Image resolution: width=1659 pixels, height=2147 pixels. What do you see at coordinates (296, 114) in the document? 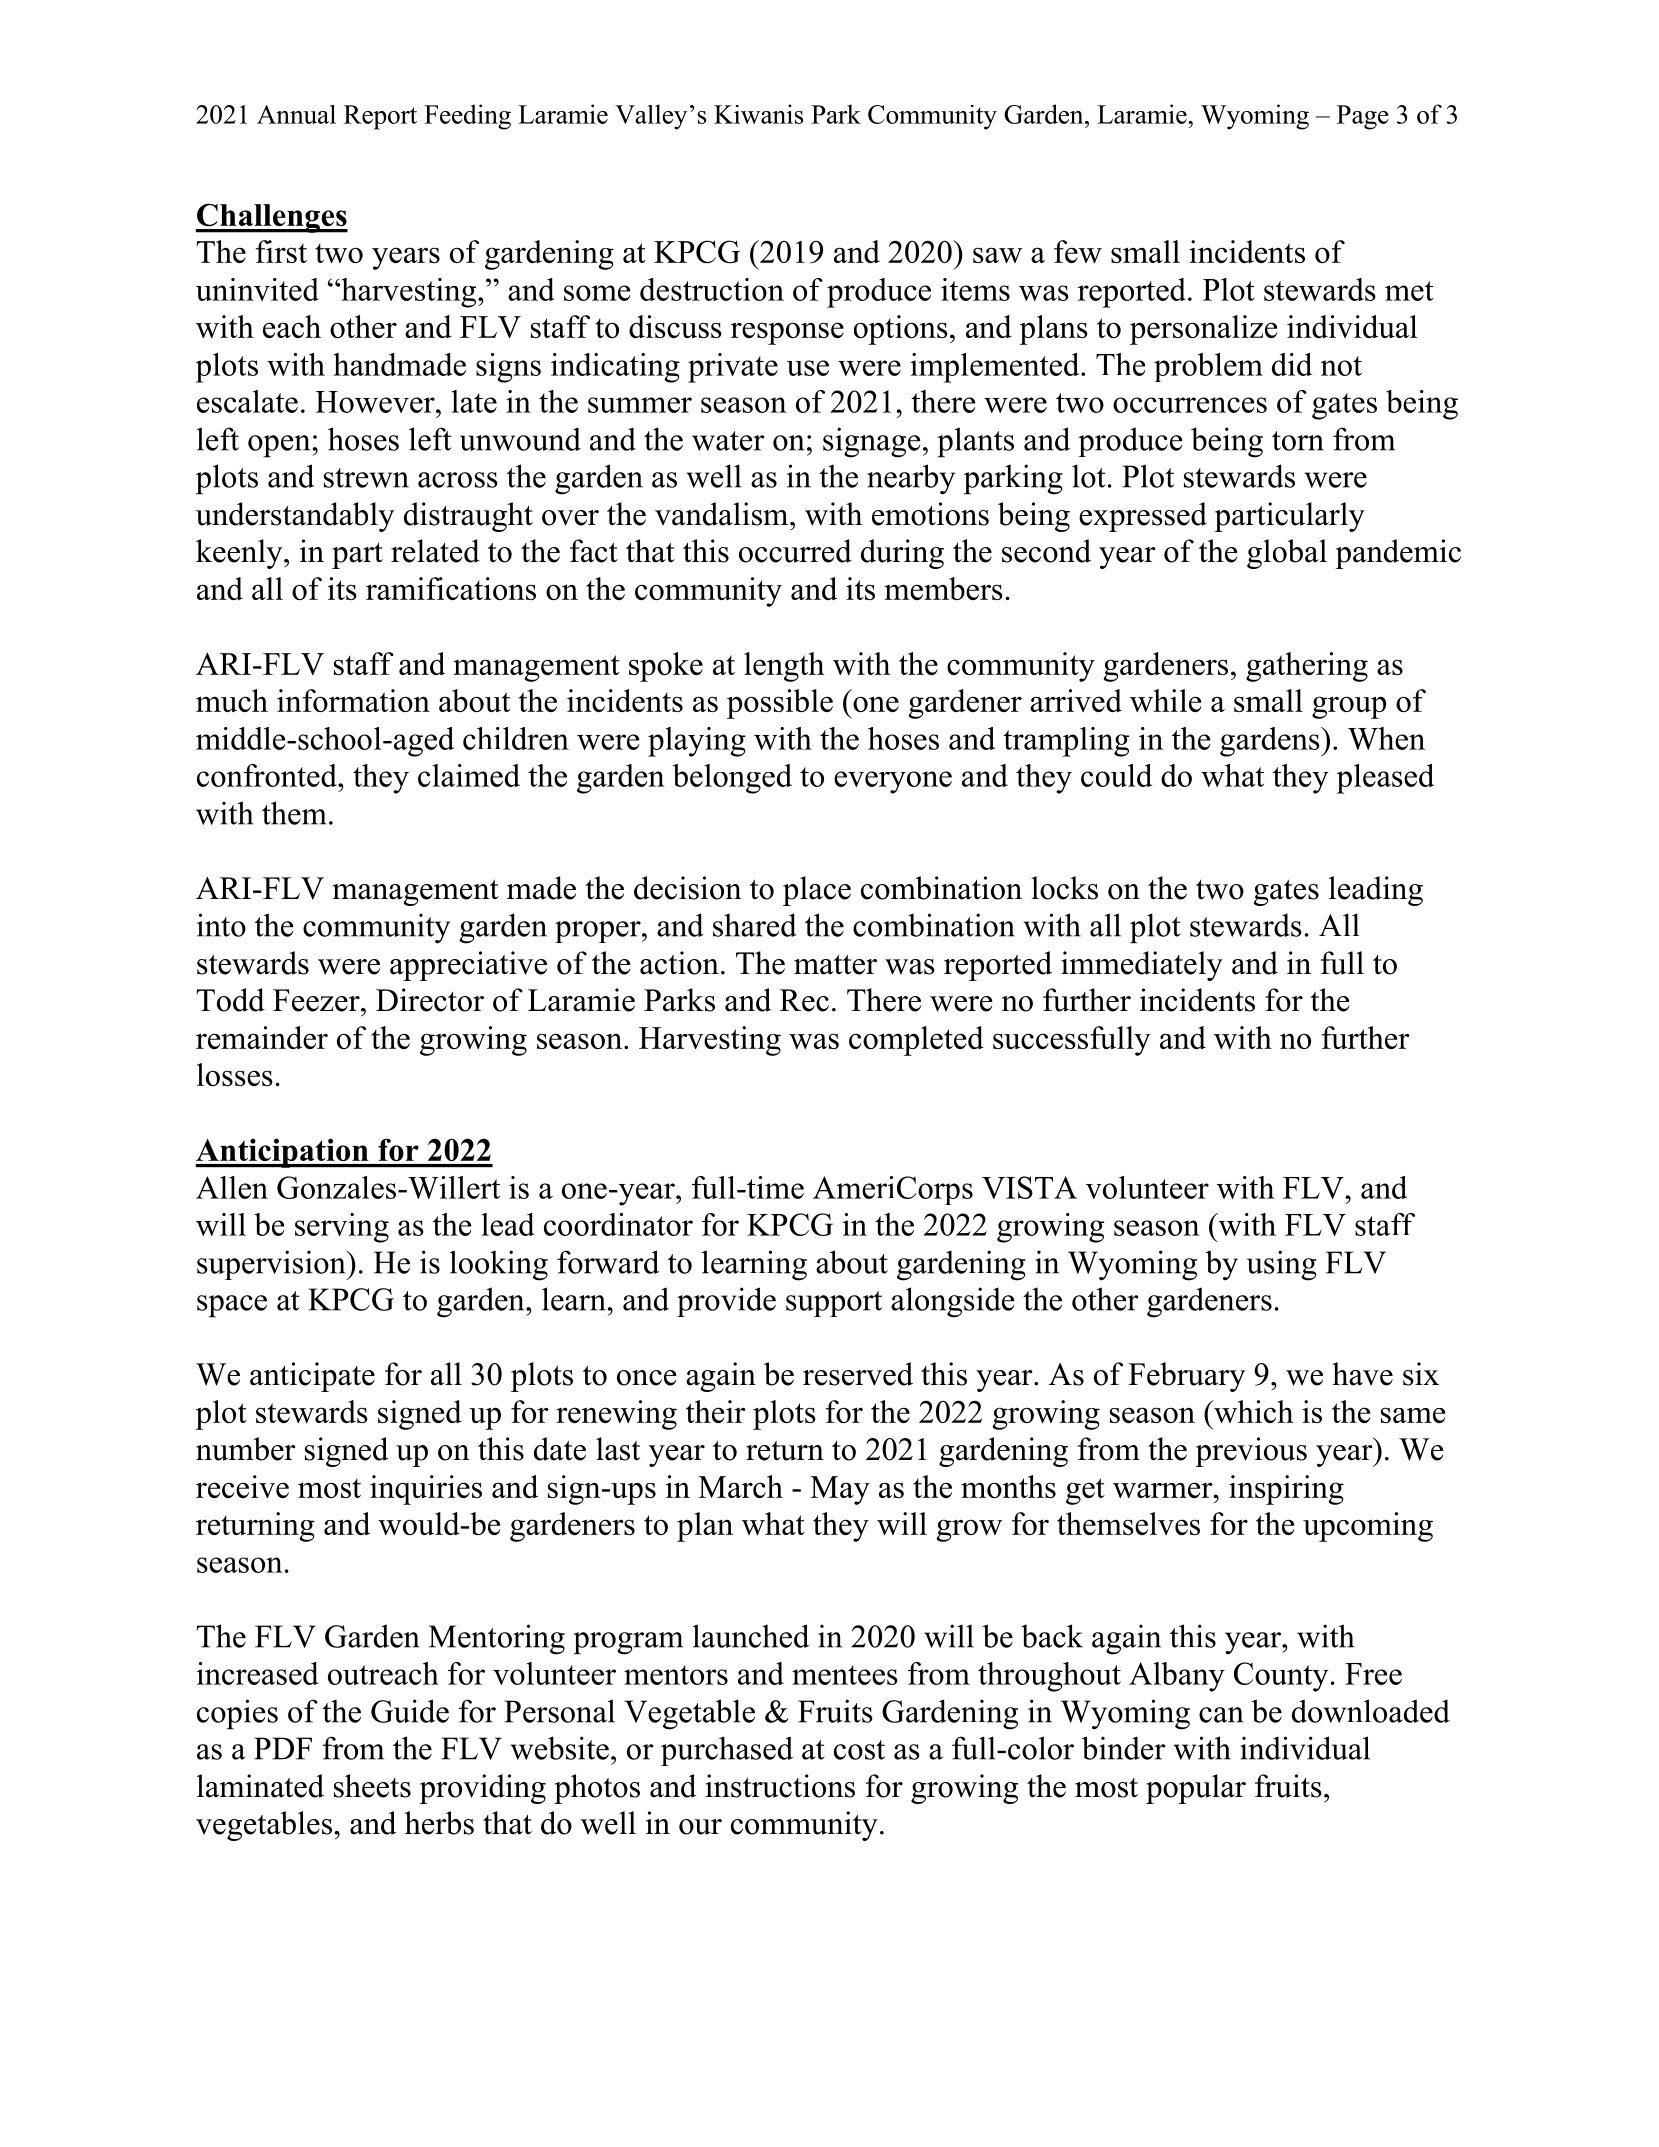
I see `Annual` at bounding box center [296, 114].
